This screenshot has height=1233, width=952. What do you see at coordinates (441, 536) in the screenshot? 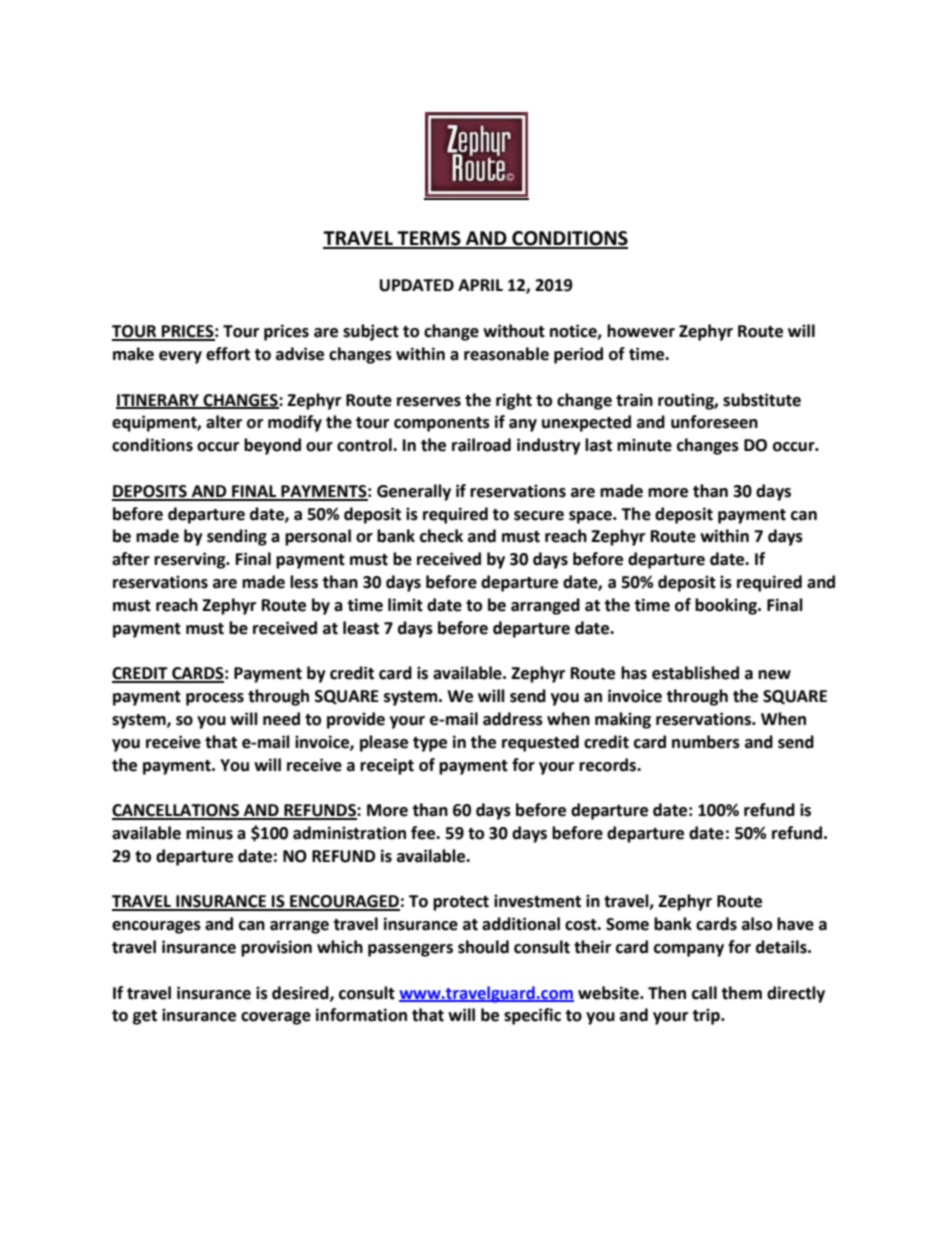
I see `check` at bounding box center [441, 536].
